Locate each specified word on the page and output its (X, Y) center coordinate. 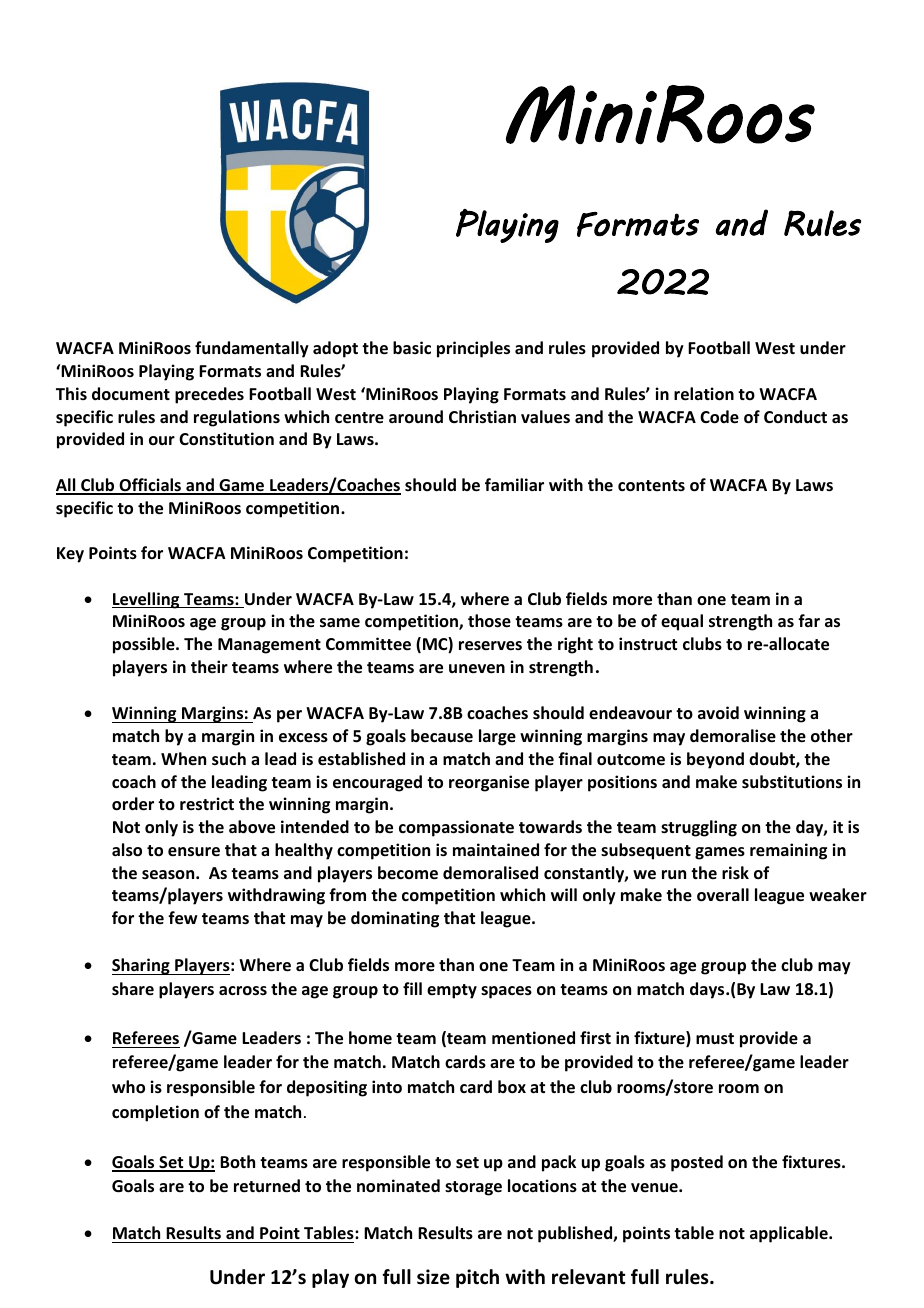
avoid (718, 712)
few (182, 918)
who (128, 1087)
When (183, 758)
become (408, 873)
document (131, 394)
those (489, 621)
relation (704, 394)
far (809, 620)
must (715, 1039)
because (442, 736)
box (512, 1087)
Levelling (147, 600)
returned (267, 1186)
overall (723, 895)
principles (473, 349)
